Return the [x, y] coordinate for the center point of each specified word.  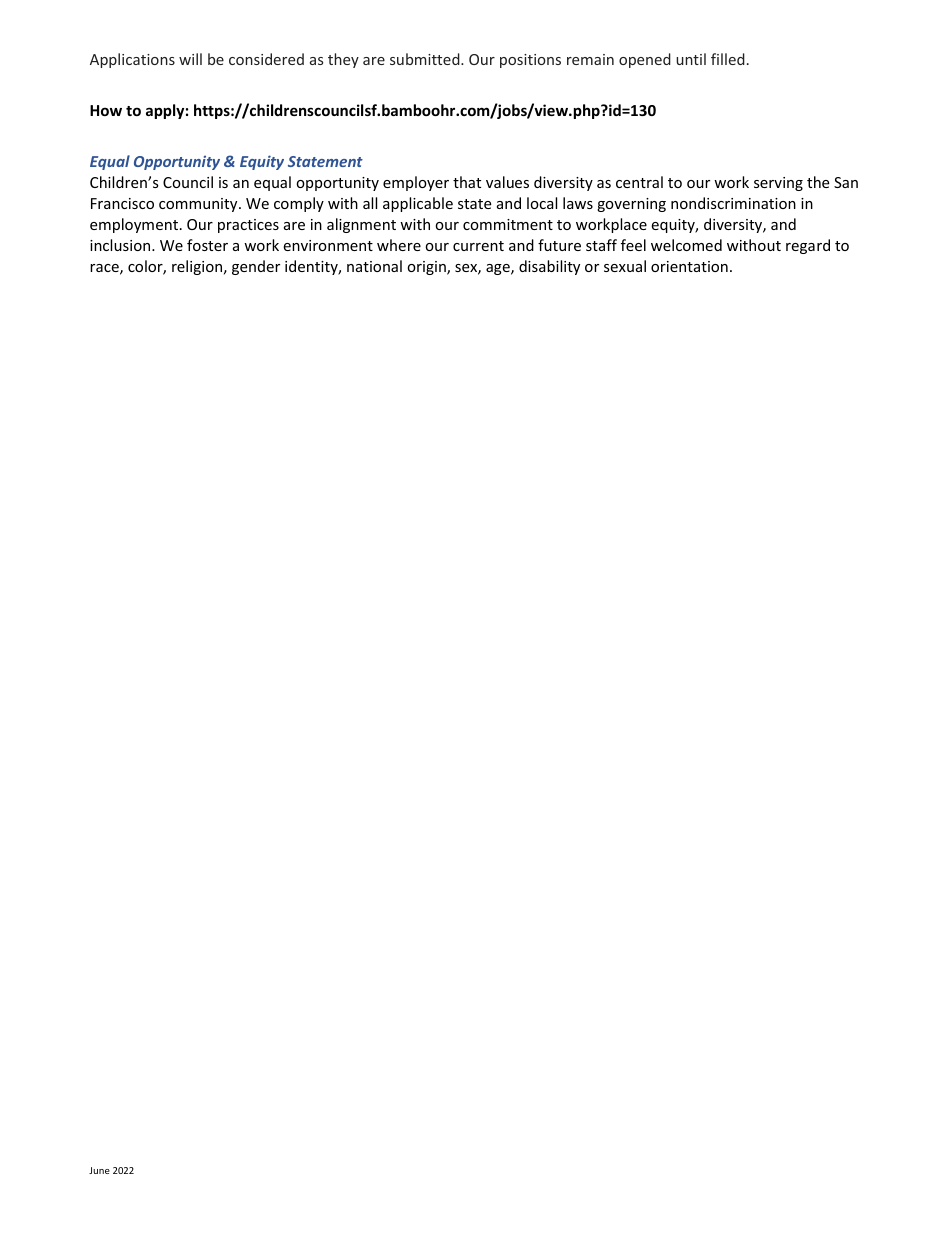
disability [549, 267]
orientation [689, 266]
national [374, 266]
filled [728, 59]
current [478, 246]
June [99, 1170]
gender [256, 267]
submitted [426, 59]
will [190, 59]
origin [427, 268]
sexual [625, 266]
